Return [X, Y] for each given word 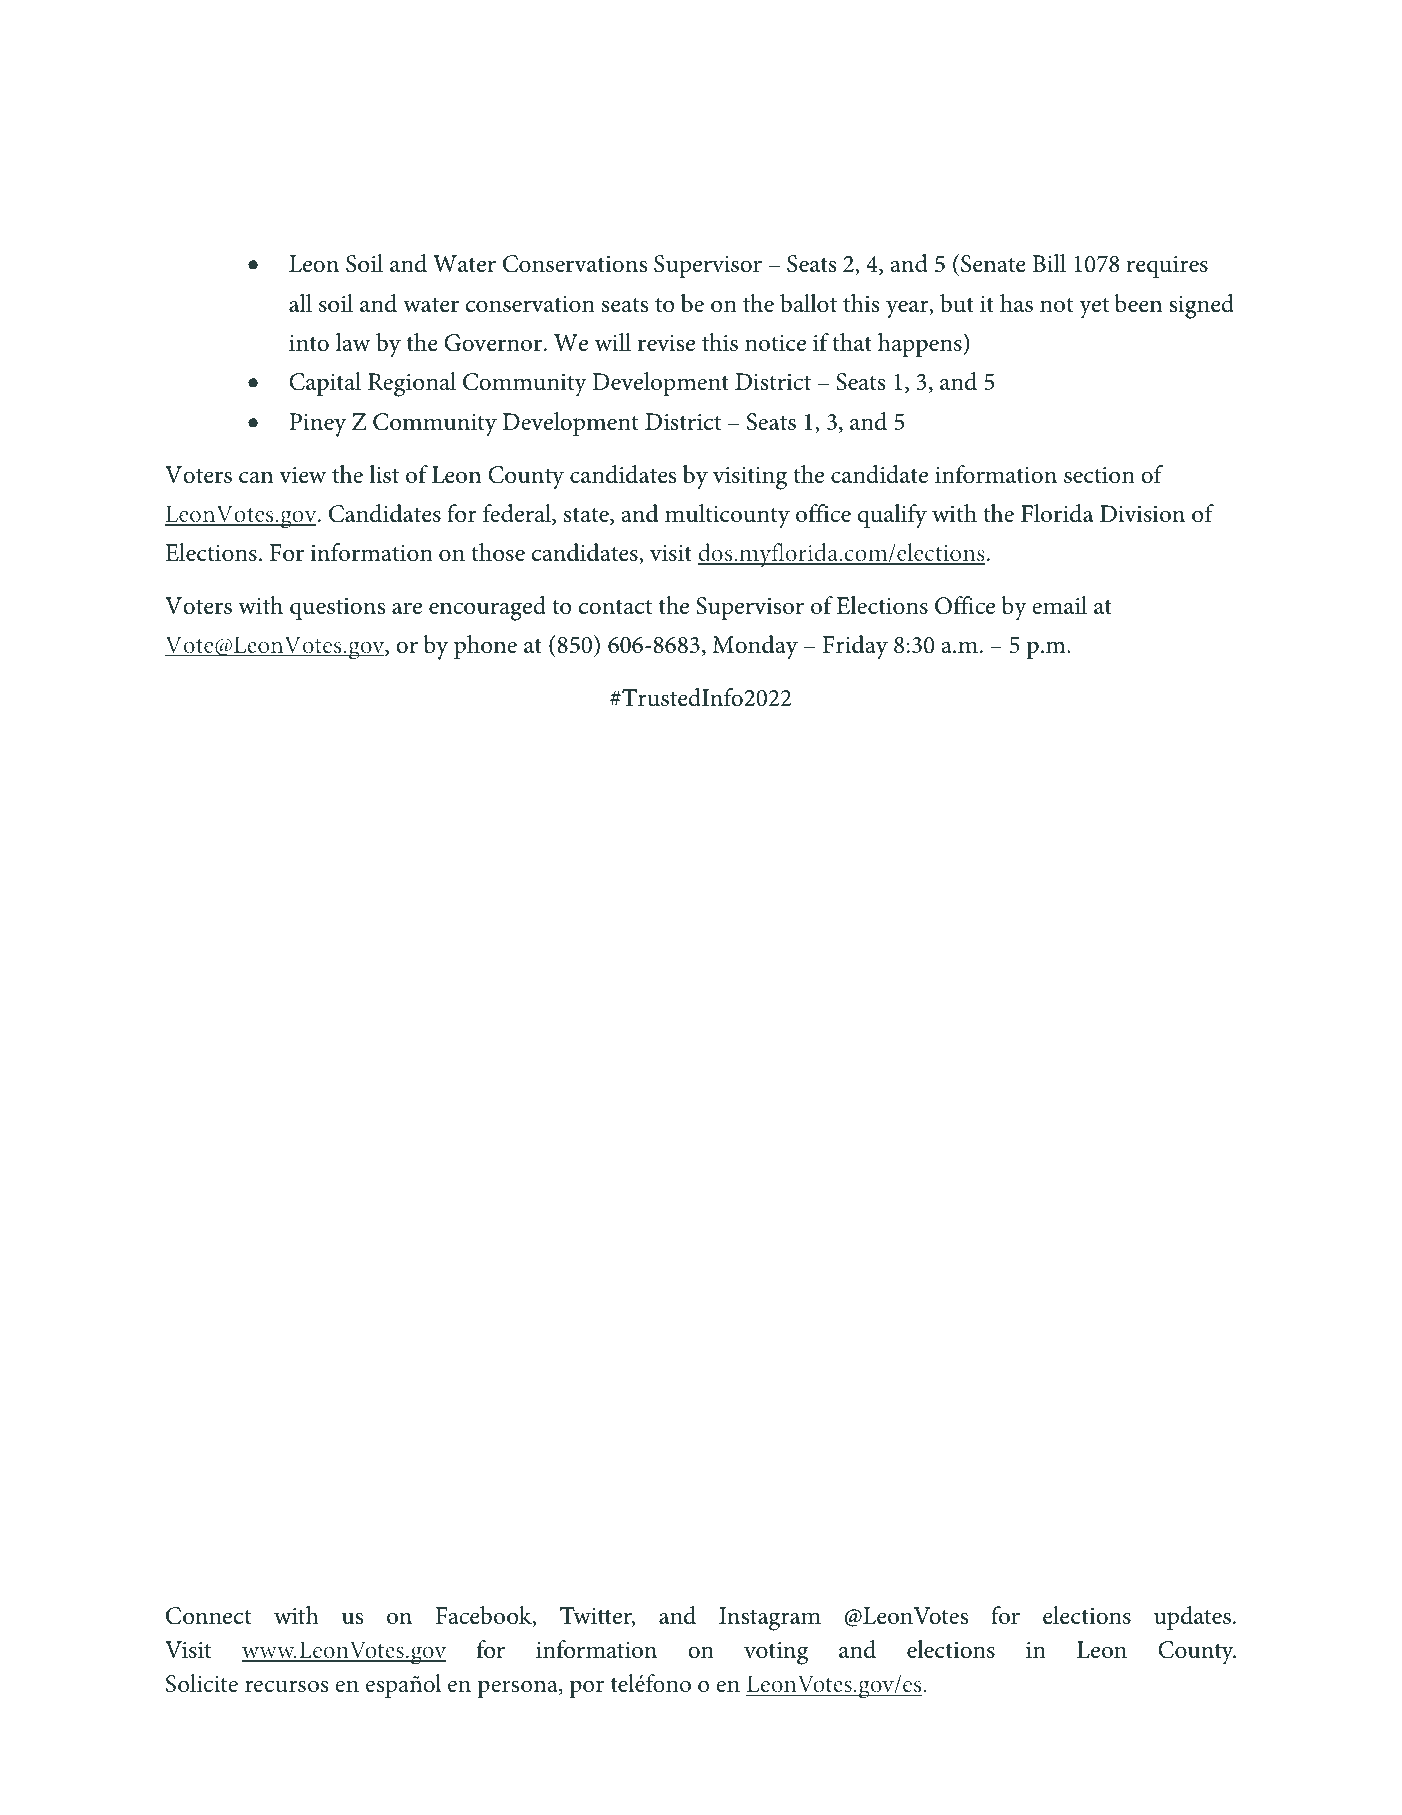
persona [519, 1689]
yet [1094, 308]
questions [337, 609]
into [309, 343]
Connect [209, 1616]
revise [666, 343]
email [1059, 605]
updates [1192, 1618]
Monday [755, 647]
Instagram [770, 1619]
